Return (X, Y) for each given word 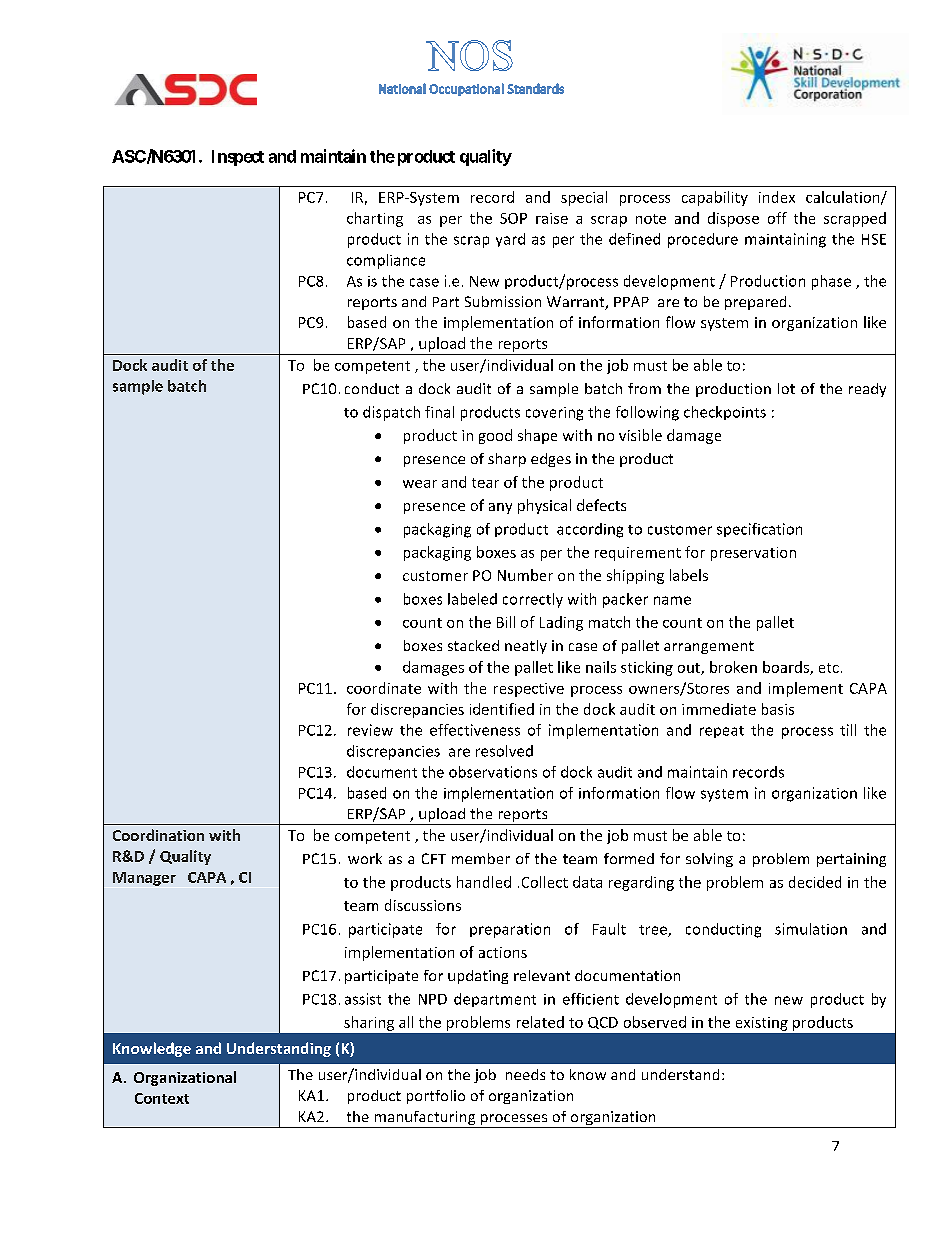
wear (420, 484)
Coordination (158, 835)
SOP (513, 218)
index (777, 197)
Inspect (238, 158)
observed (655, 1022)
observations (493, 772)
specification (759, 530)
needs (525, 1074)
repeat (722, 732)
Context (162, 1098)
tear (485, 483)
